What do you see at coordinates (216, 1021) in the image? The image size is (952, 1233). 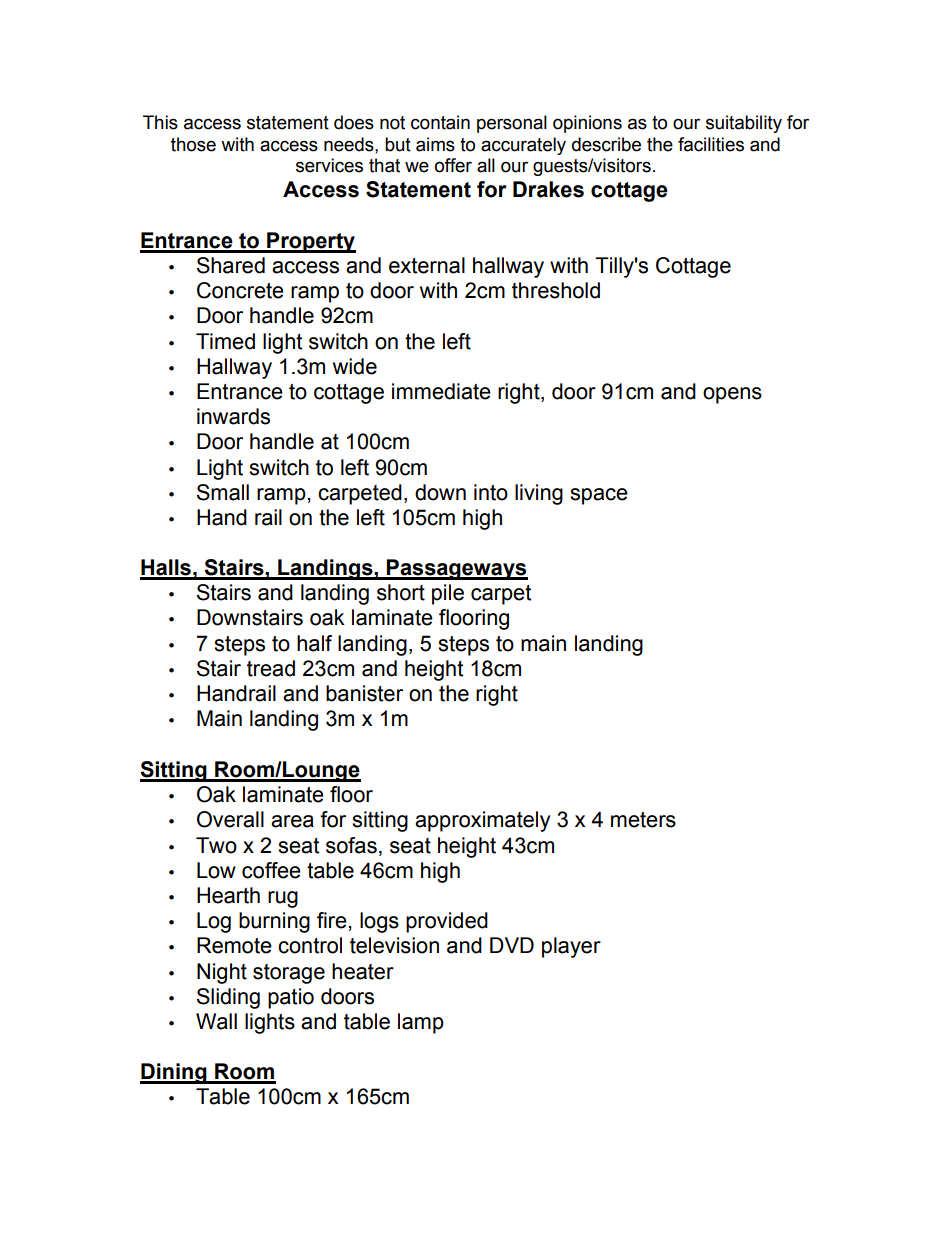 I see `Wall` at bounding box center [216, 1021].
